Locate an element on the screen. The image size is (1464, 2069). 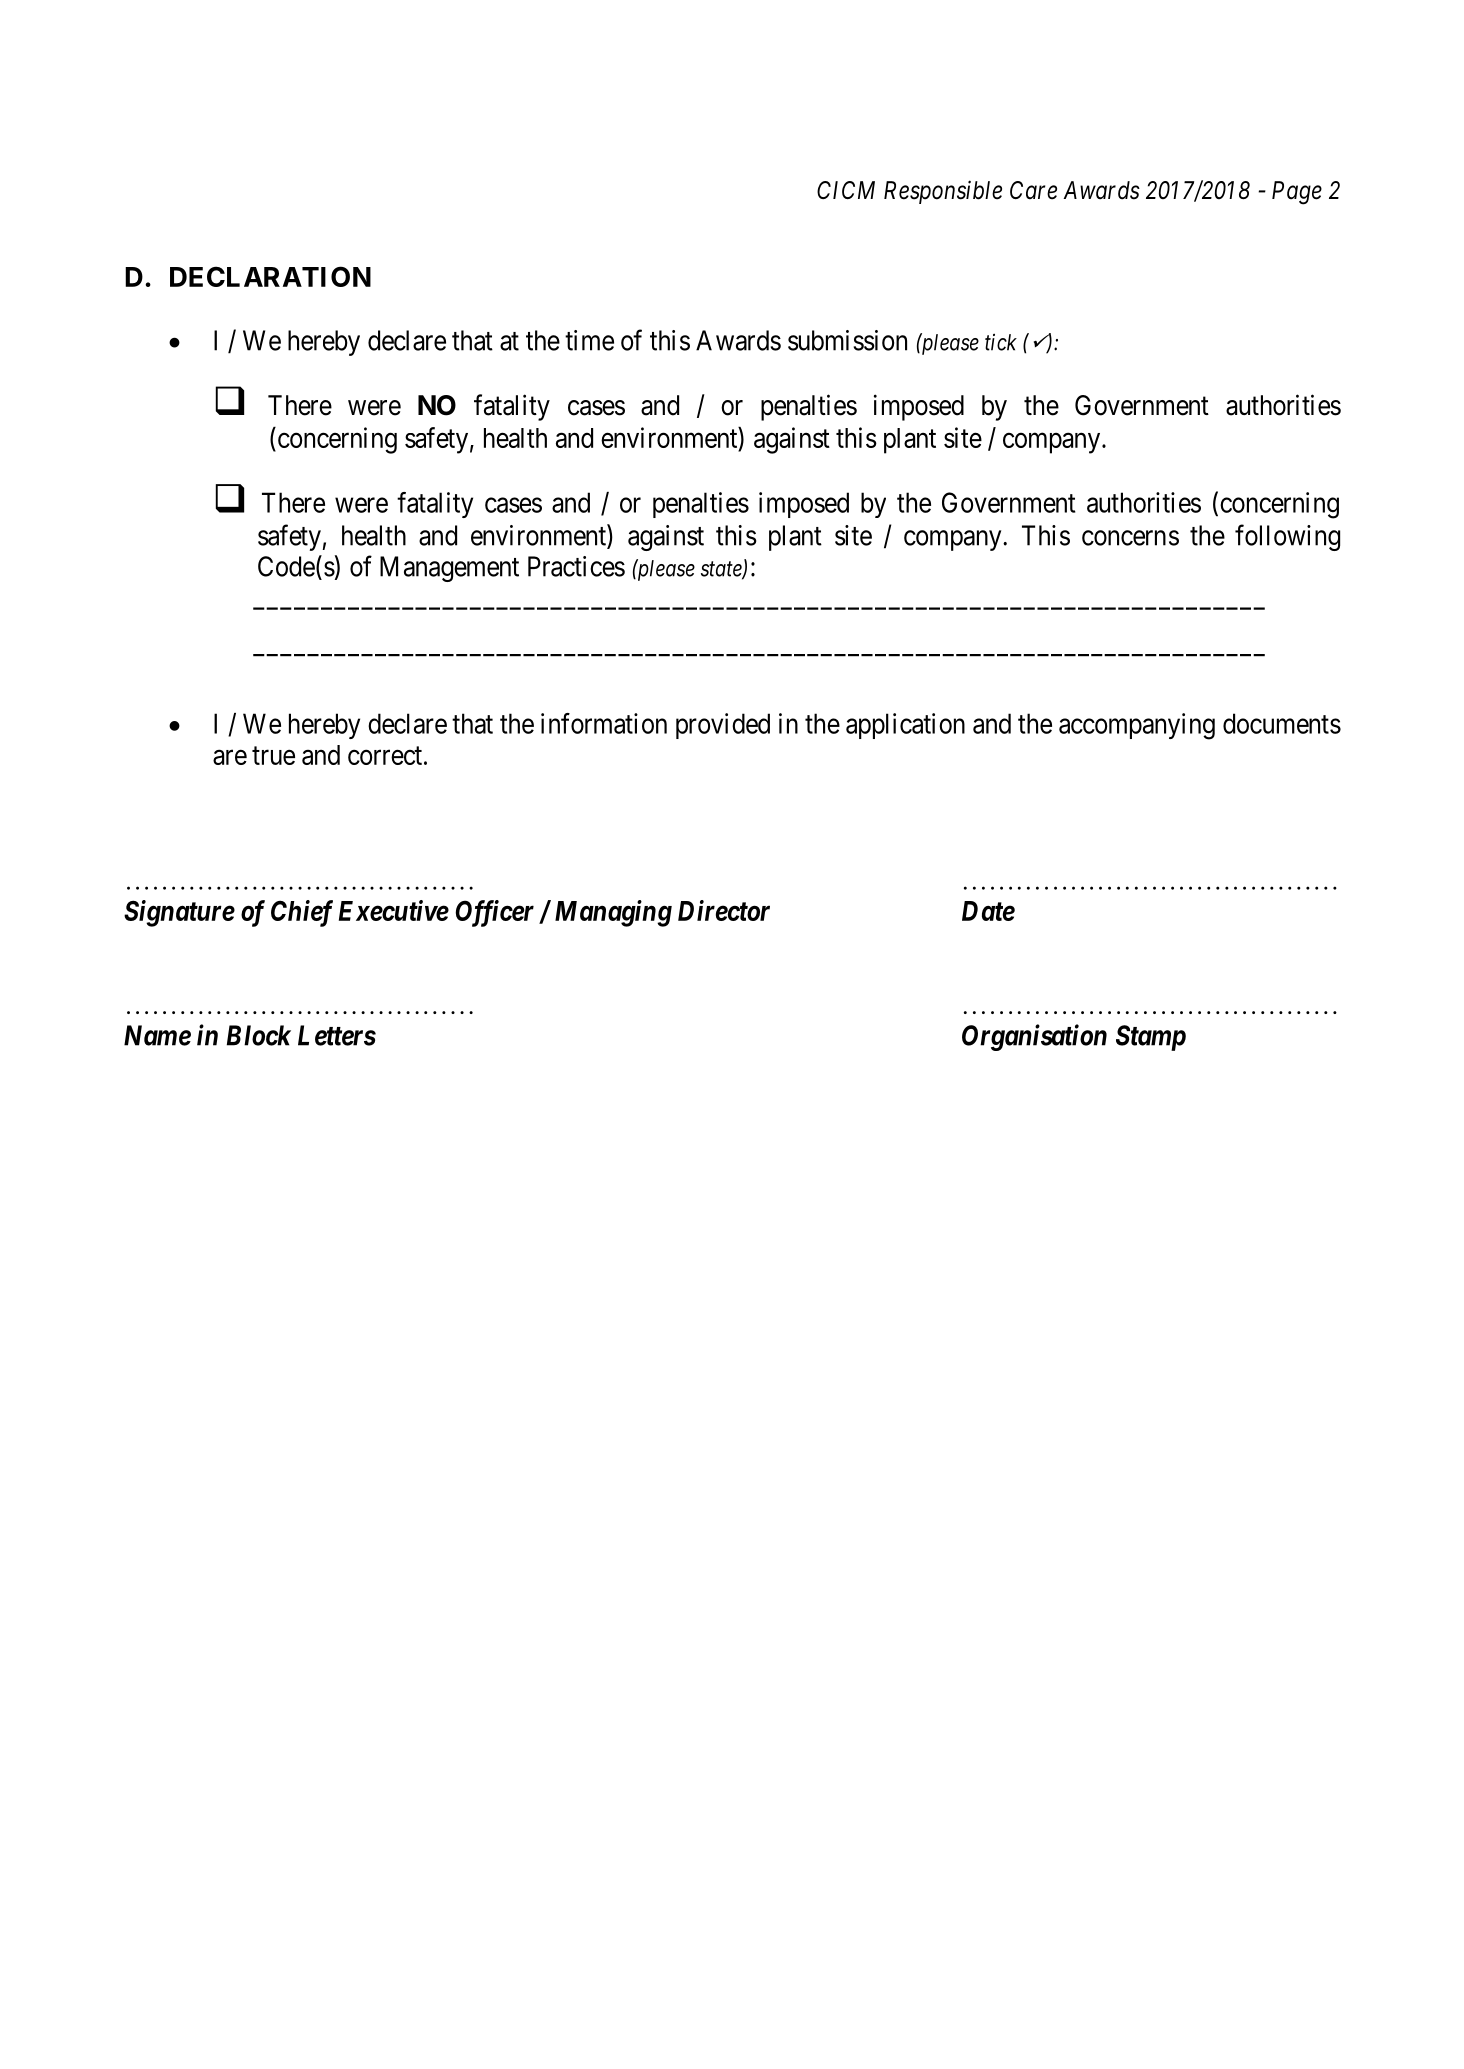
submission is located at coordinates (847, 340).
